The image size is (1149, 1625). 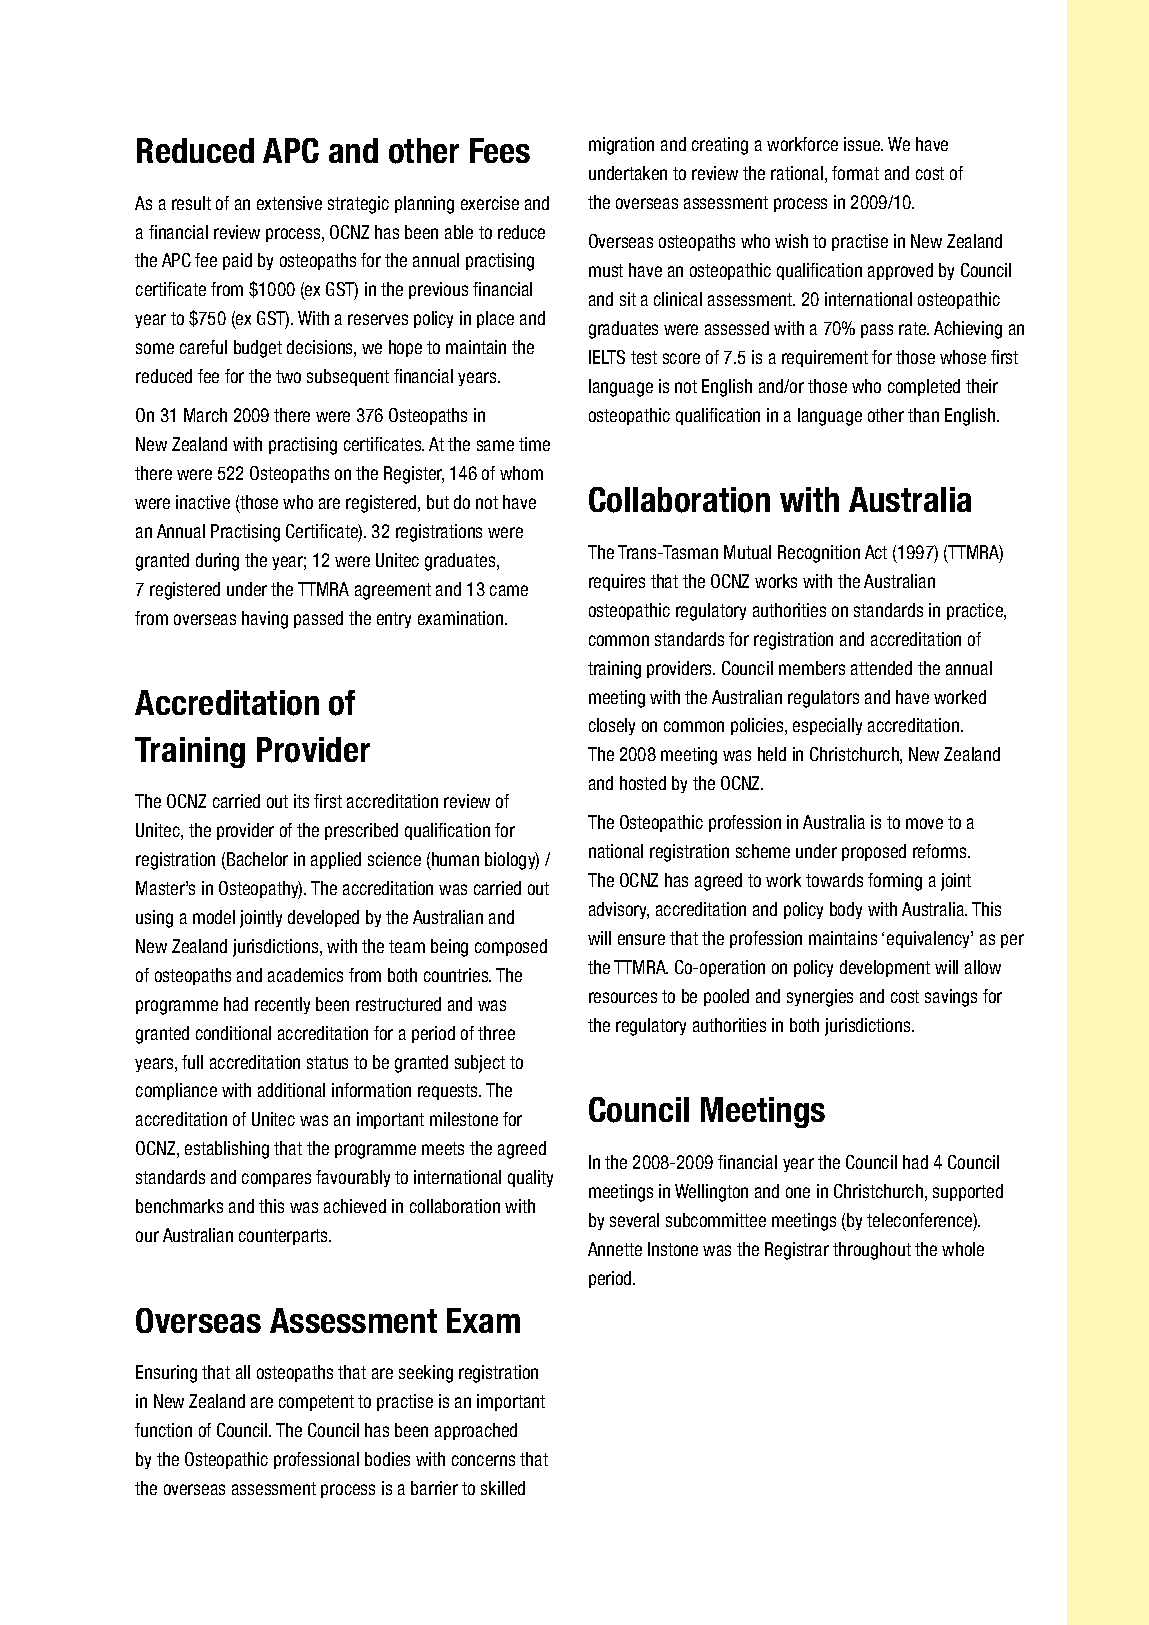 I want to click on establishing, so click(x=227, y=1150).
